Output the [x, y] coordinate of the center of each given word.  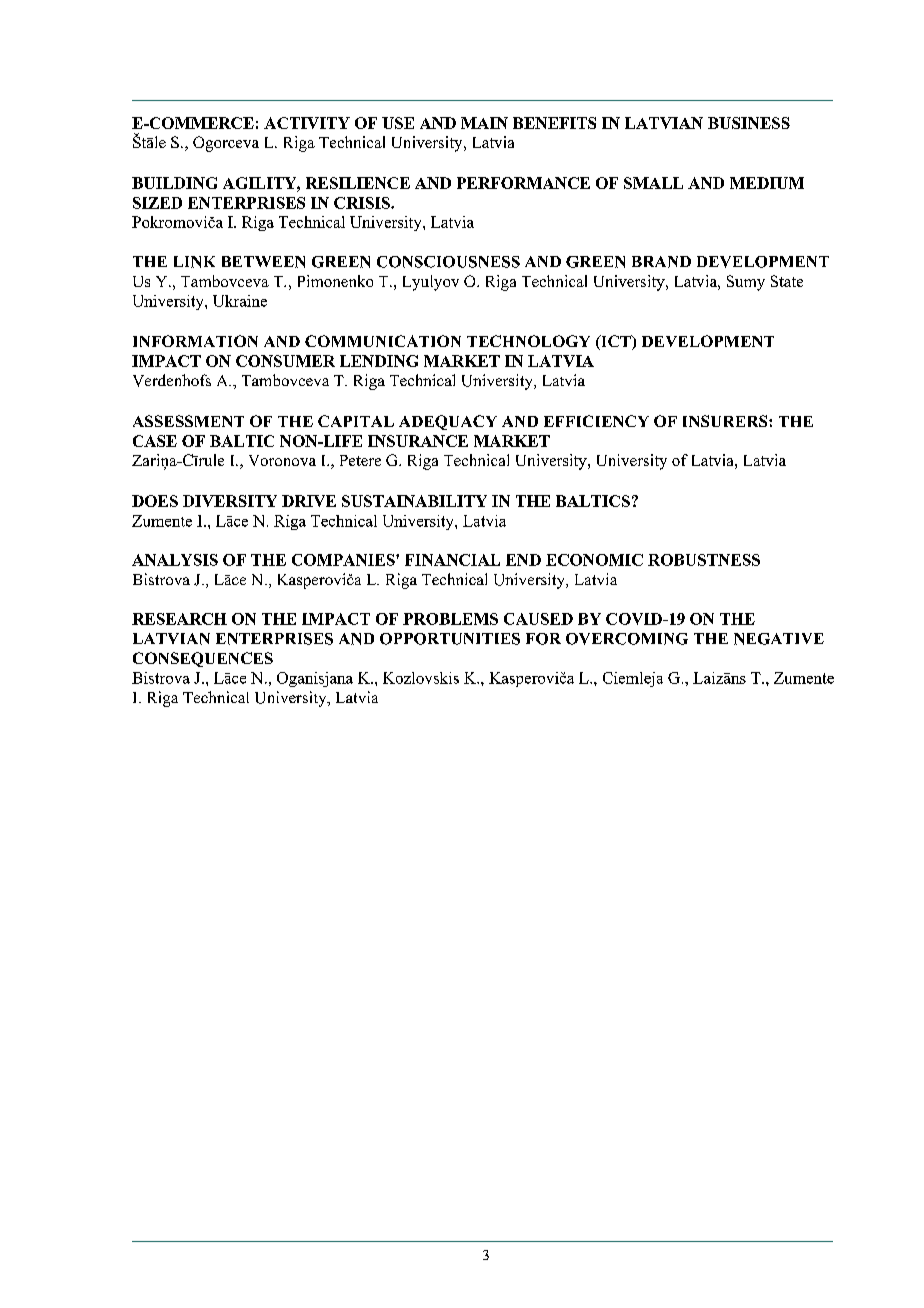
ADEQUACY [448, 422]
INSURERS [726, 421]
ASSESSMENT [188, 421]
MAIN [484, 123]
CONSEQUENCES [203, 659]
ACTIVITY [307, 123]
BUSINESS [749, 123]
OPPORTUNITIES [450, 639]
